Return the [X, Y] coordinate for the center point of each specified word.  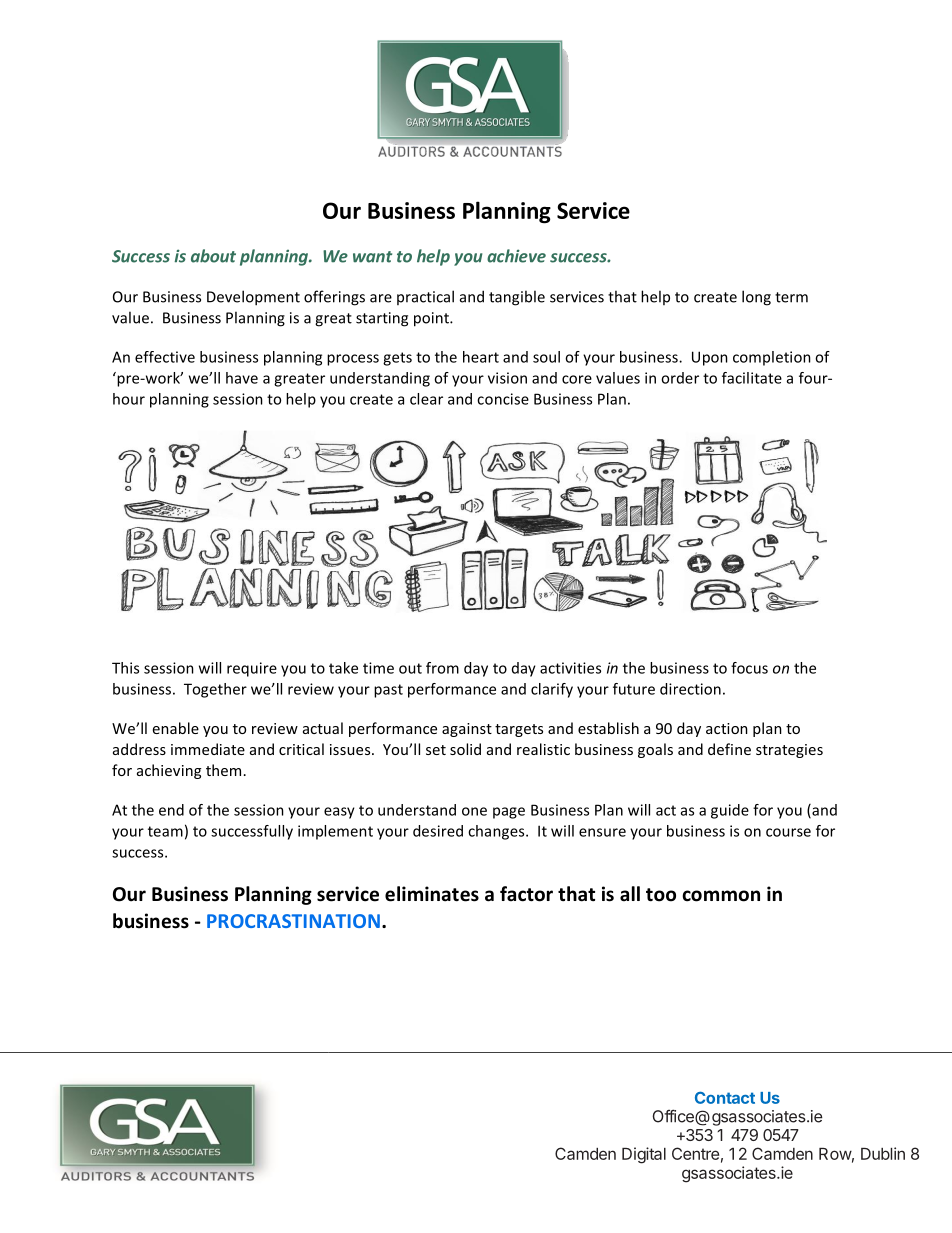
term [791, 297]
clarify [552, 690]
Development [253, 298]
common [721, 896]
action [727, 728]
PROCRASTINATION [293, 921]
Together [215, 690]
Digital [644, 1155]
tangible [517, 298]
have [242, 378]
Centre [695, 1153]
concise [503, 399]
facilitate [752, 378]
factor [526, 894]
